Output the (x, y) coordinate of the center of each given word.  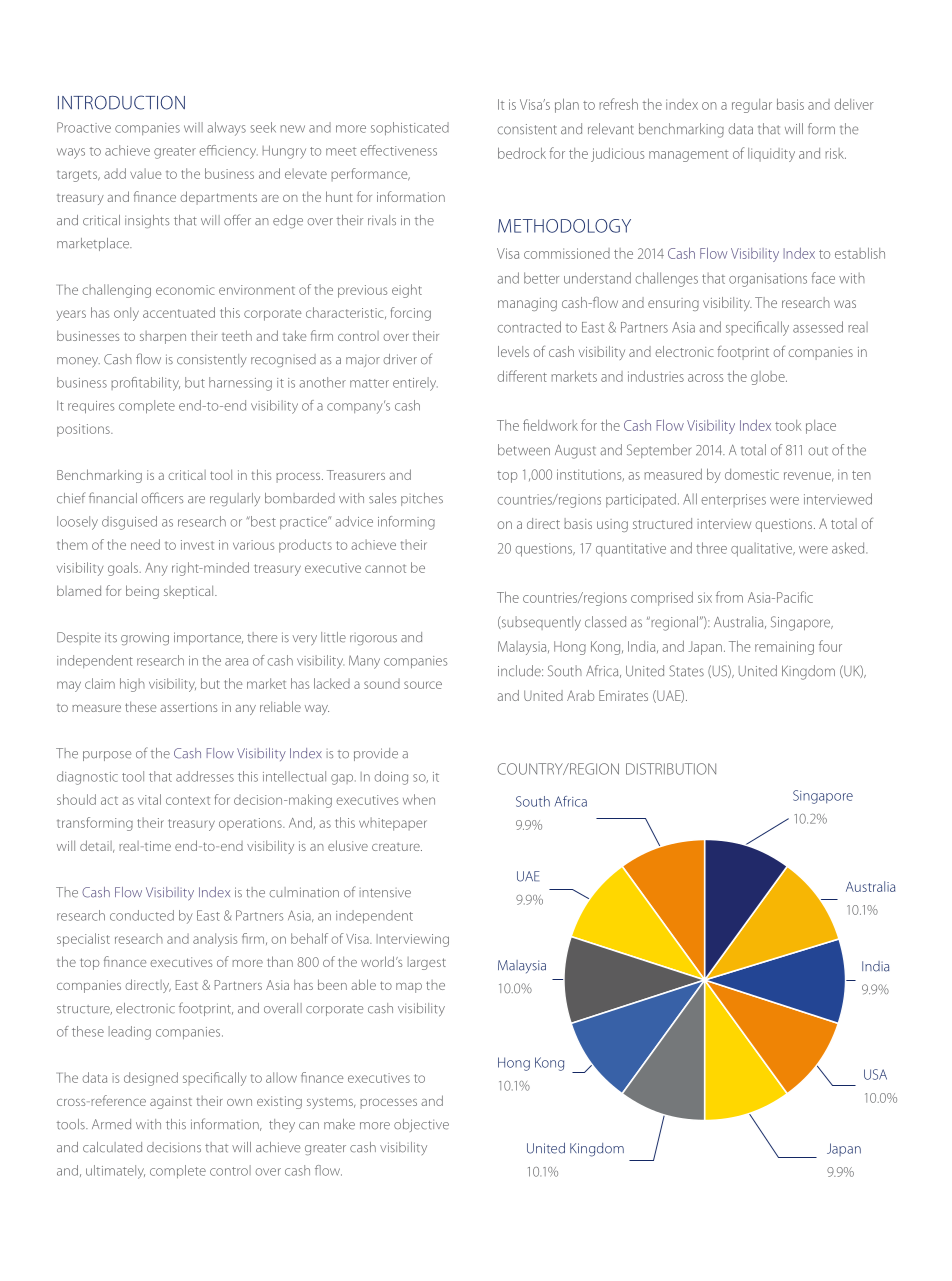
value (146, 173)
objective (421, 1125)
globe (769, 378)
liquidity (771, 155)
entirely (415, 384)
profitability (145, 384)
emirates (623, 695)
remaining (784, 648)
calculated (112, 1147)
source (423, 685)
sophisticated (410, 128)
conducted (142, 915)
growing (145, 639)
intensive (385, 893)
